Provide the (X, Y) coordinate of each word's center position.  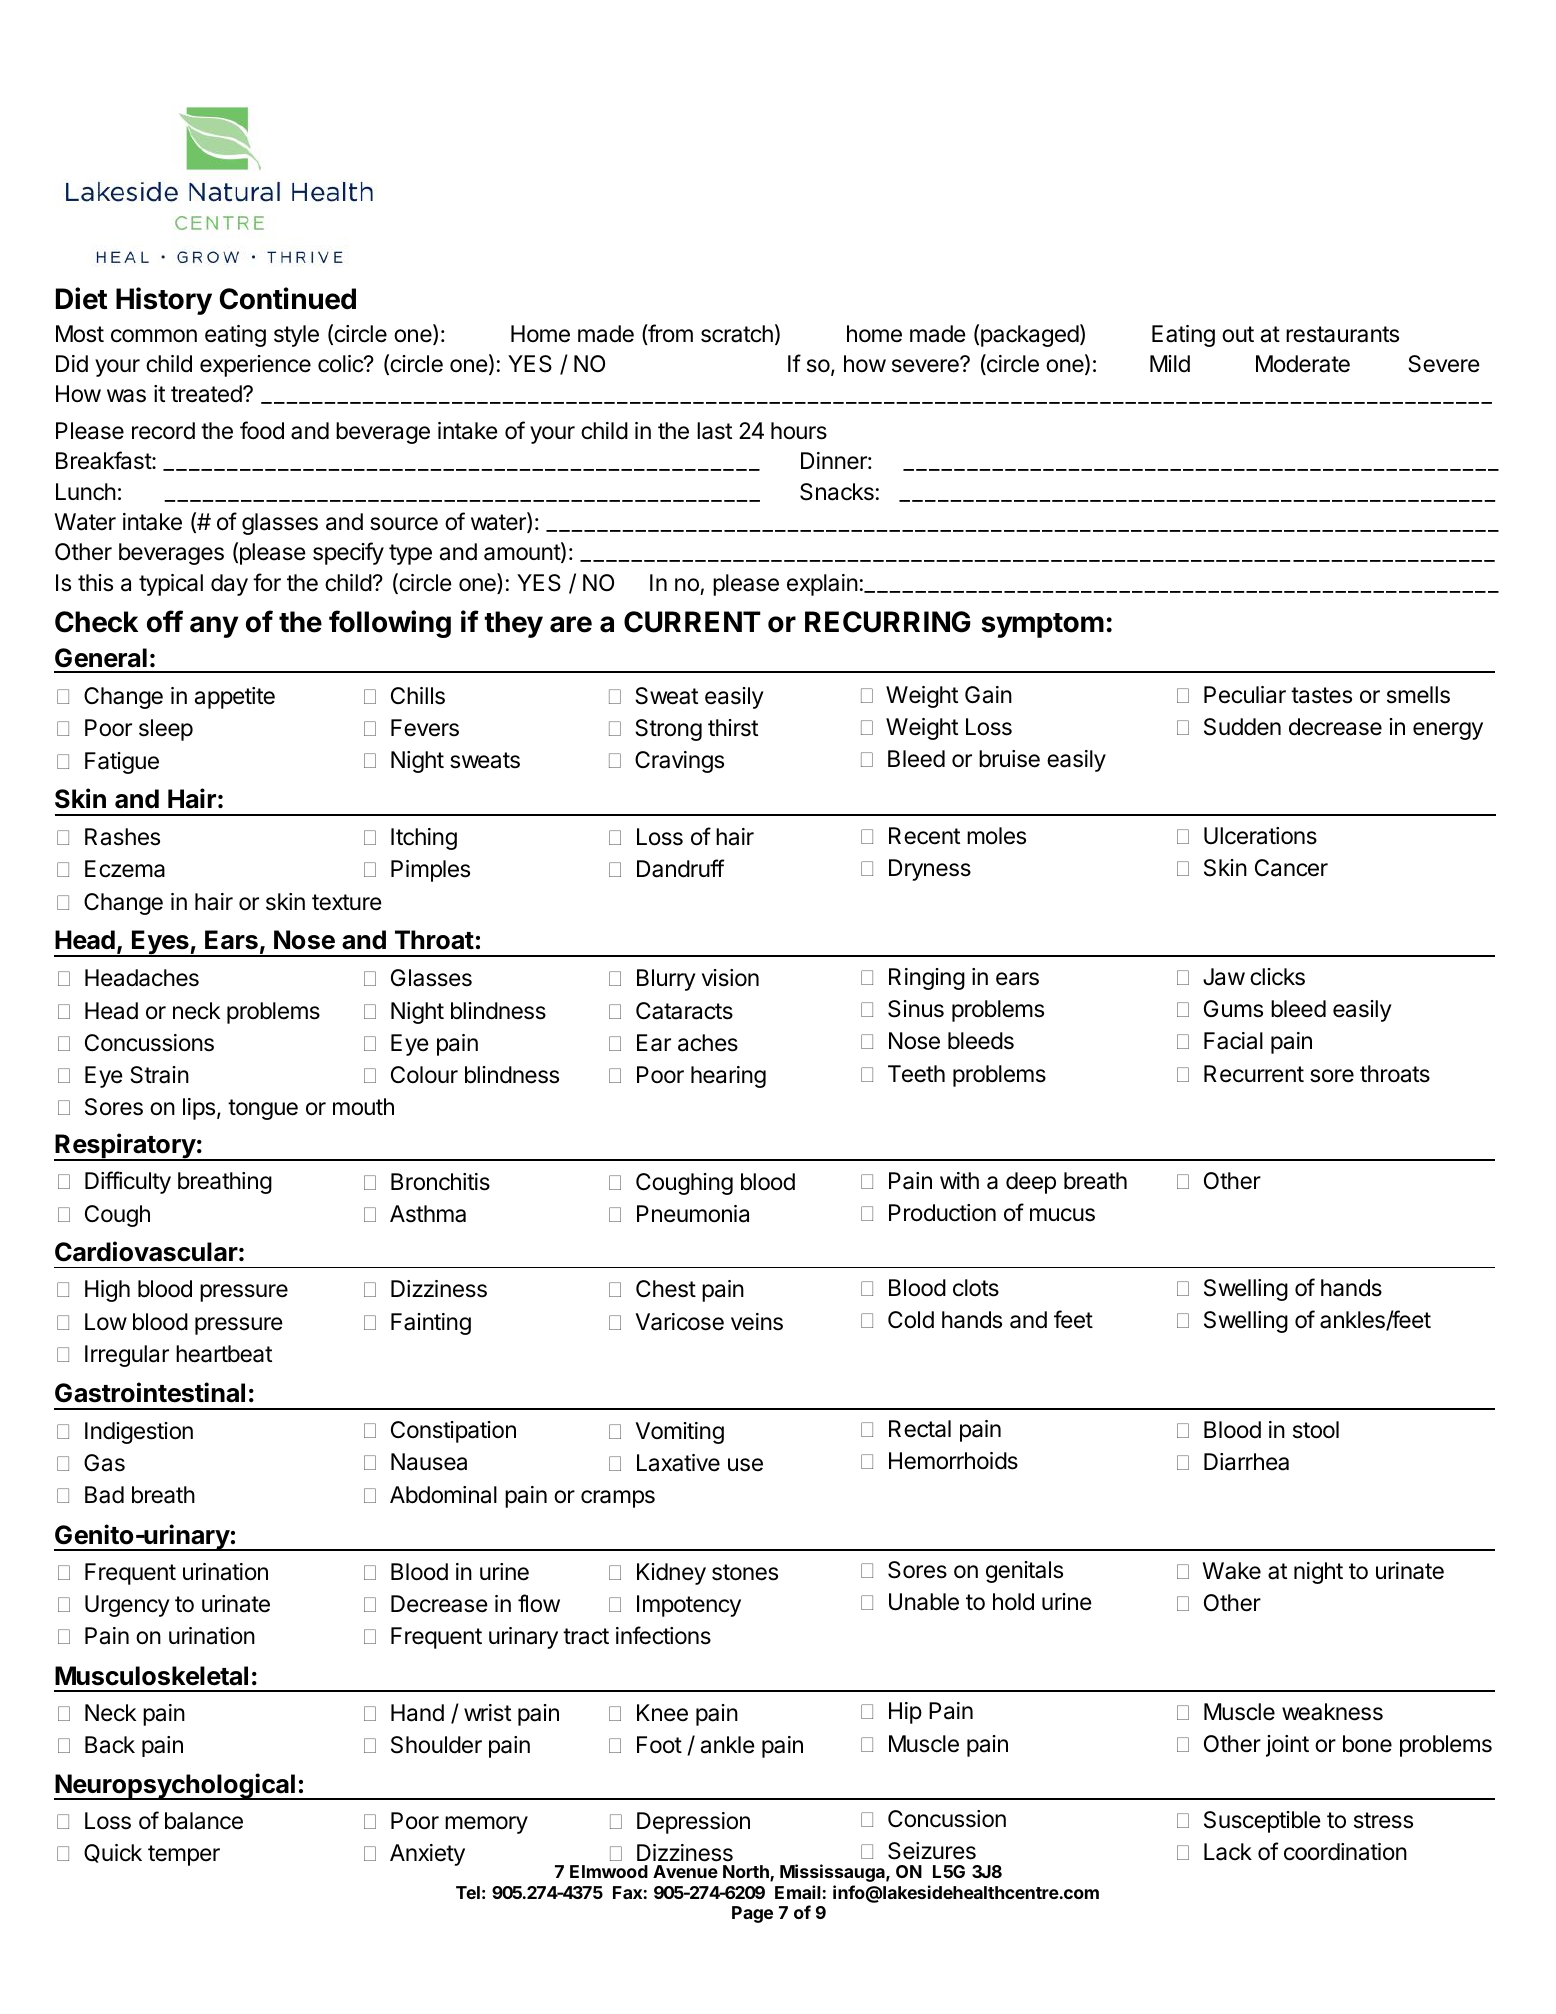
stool (1316, 1430)
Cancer (1291, 868)
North (747, 1873)
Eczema (125, 869)
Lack (1228, 1852)
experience (255, 366)
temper (184, 1855)
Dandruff (680, 868)
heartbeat (224, 1354)
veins (757, 1322)
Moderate (1303, 364)
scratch (737, 334)
